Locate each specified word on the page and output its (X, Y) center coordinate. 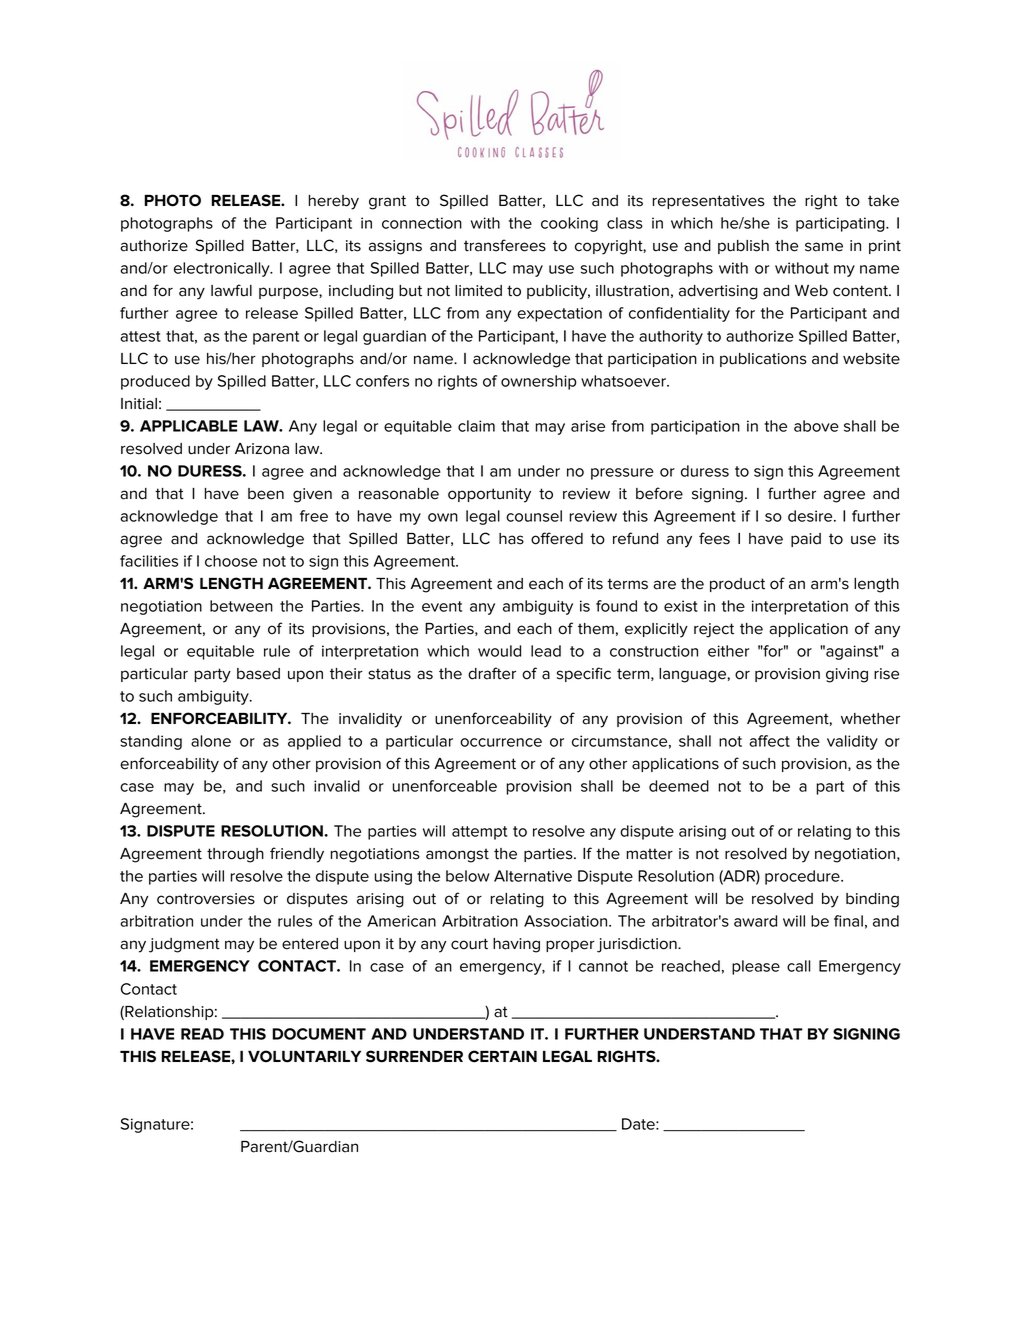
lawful (231, 290)
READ (202, 1034)
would (499, 651)
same (824, 247)
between (241, 606)
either (728, 651)
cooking (569, 224)
